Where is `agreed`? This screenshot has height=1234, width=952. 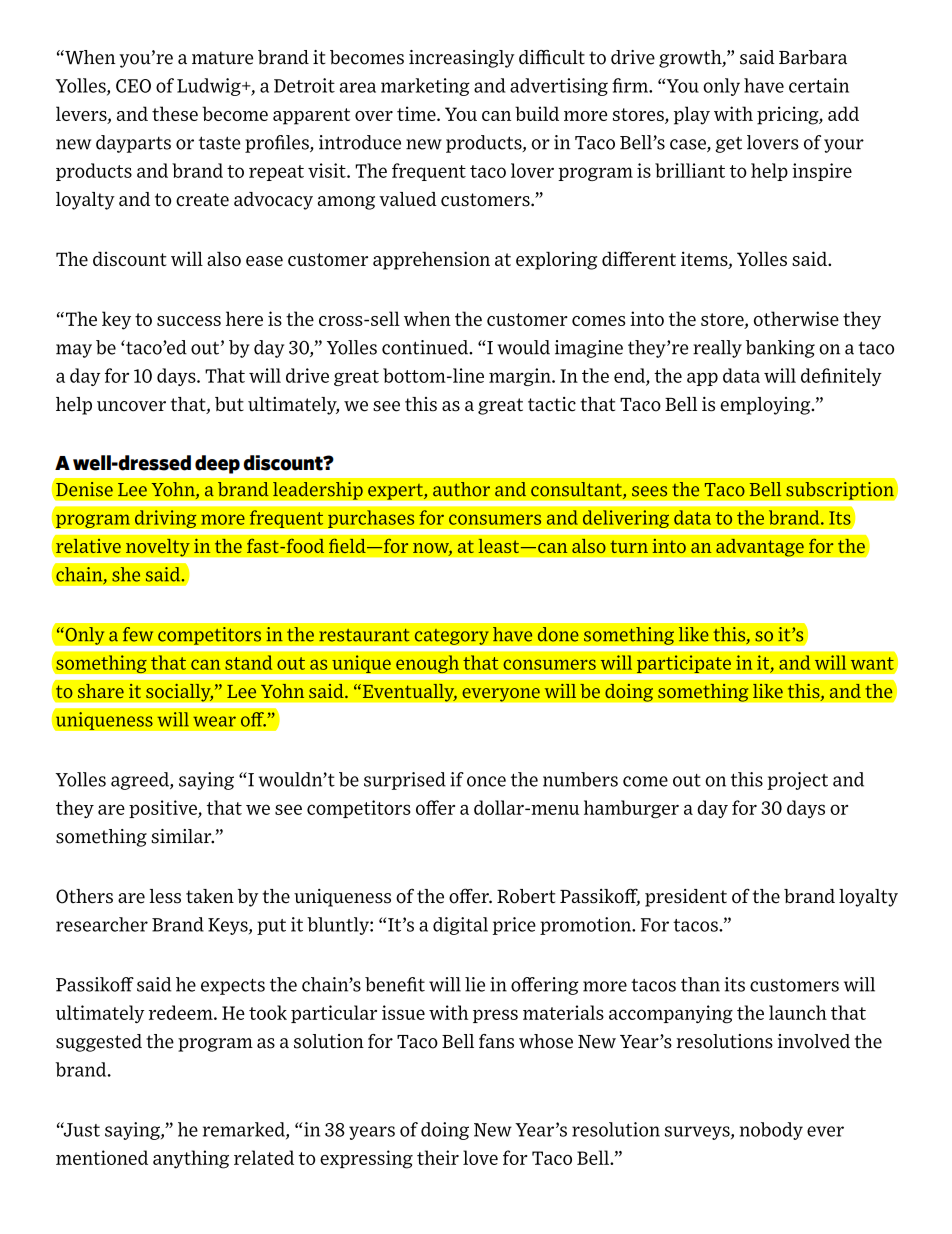 agreed is located at coordinates (141, 781).
